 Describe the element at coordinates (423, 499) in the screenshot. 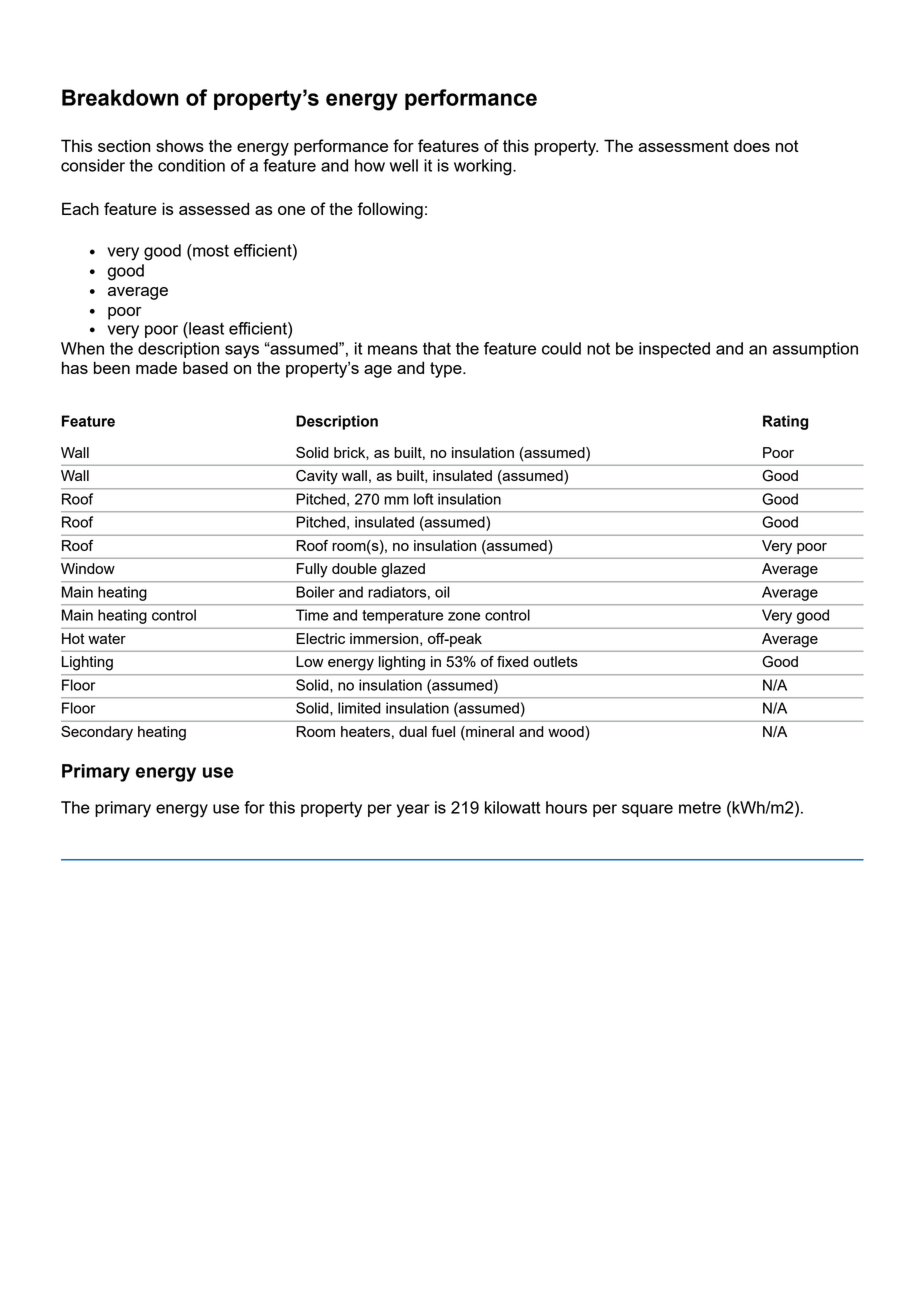

I see `loft` at that location.
